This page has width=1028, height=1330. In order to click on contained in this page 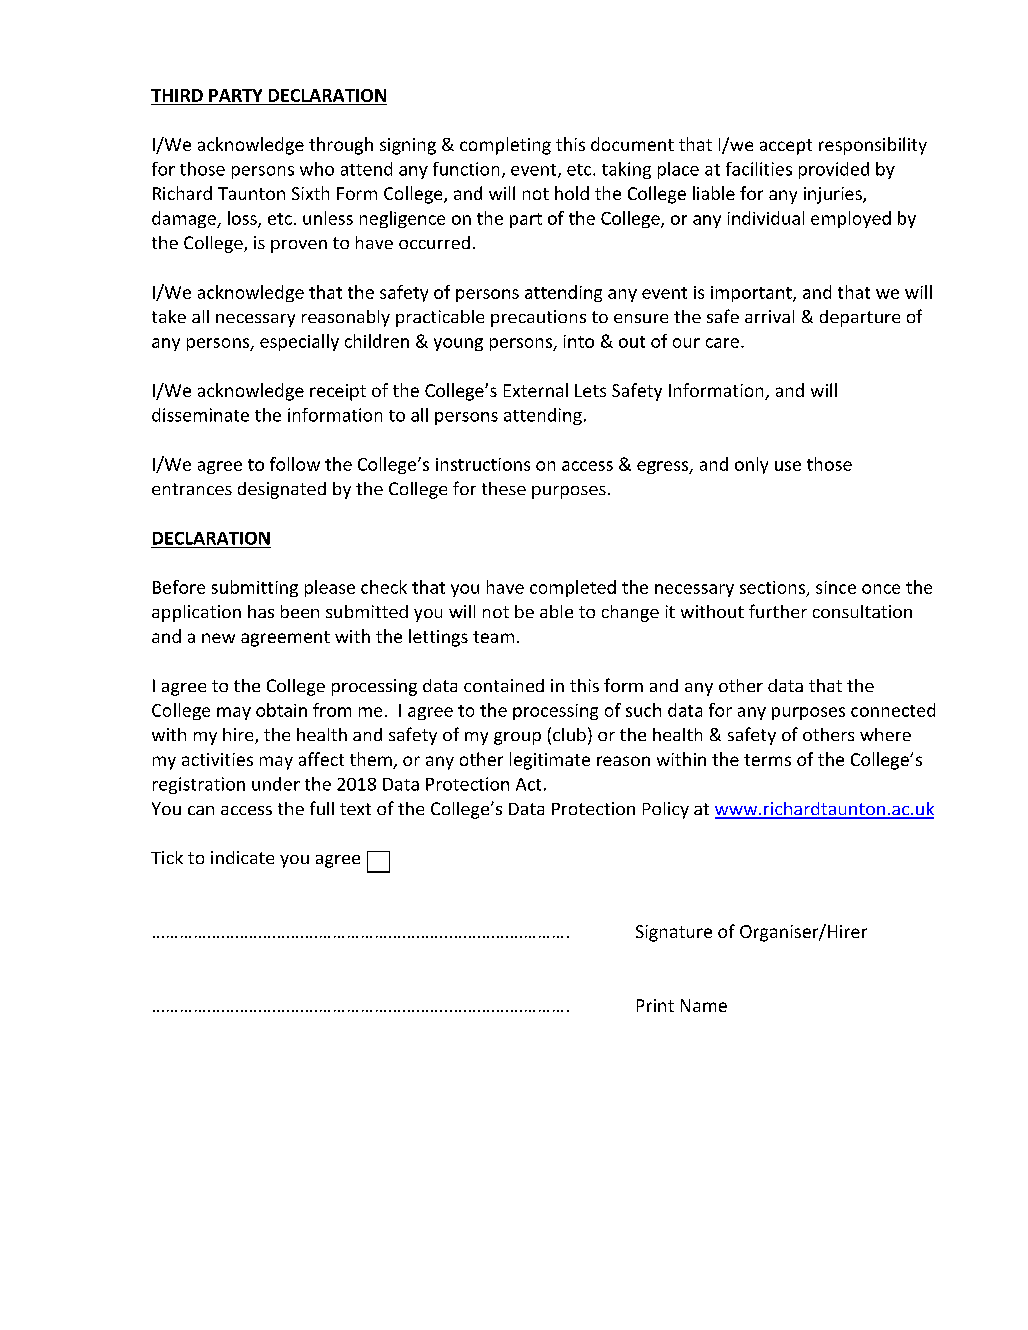, I will do `click(504, 685)`.
